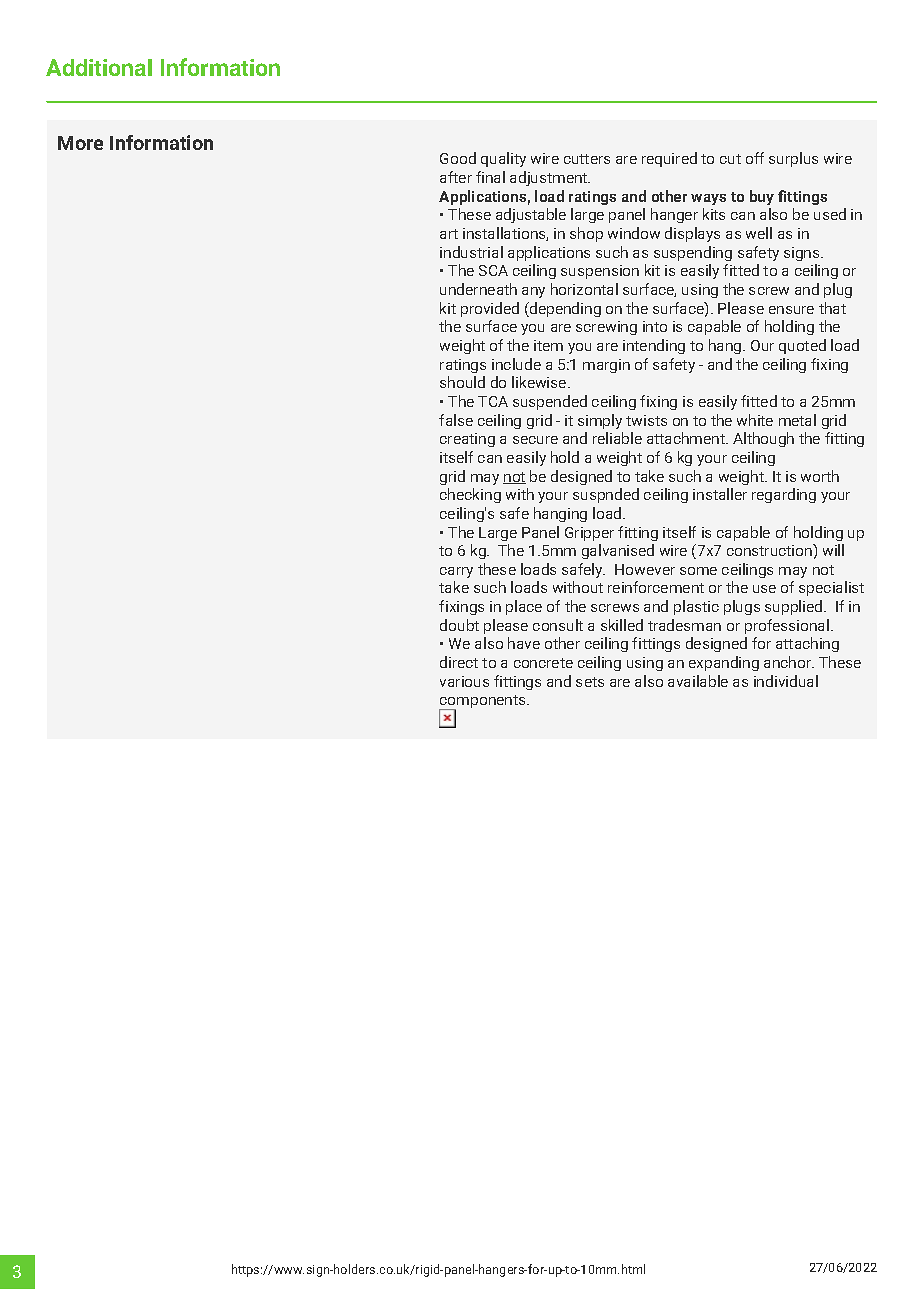 The image size is (924, 1308). What do you see at coordinates (493, 401) in the image?
I see `TCA` at bounding box center [493, 401].
